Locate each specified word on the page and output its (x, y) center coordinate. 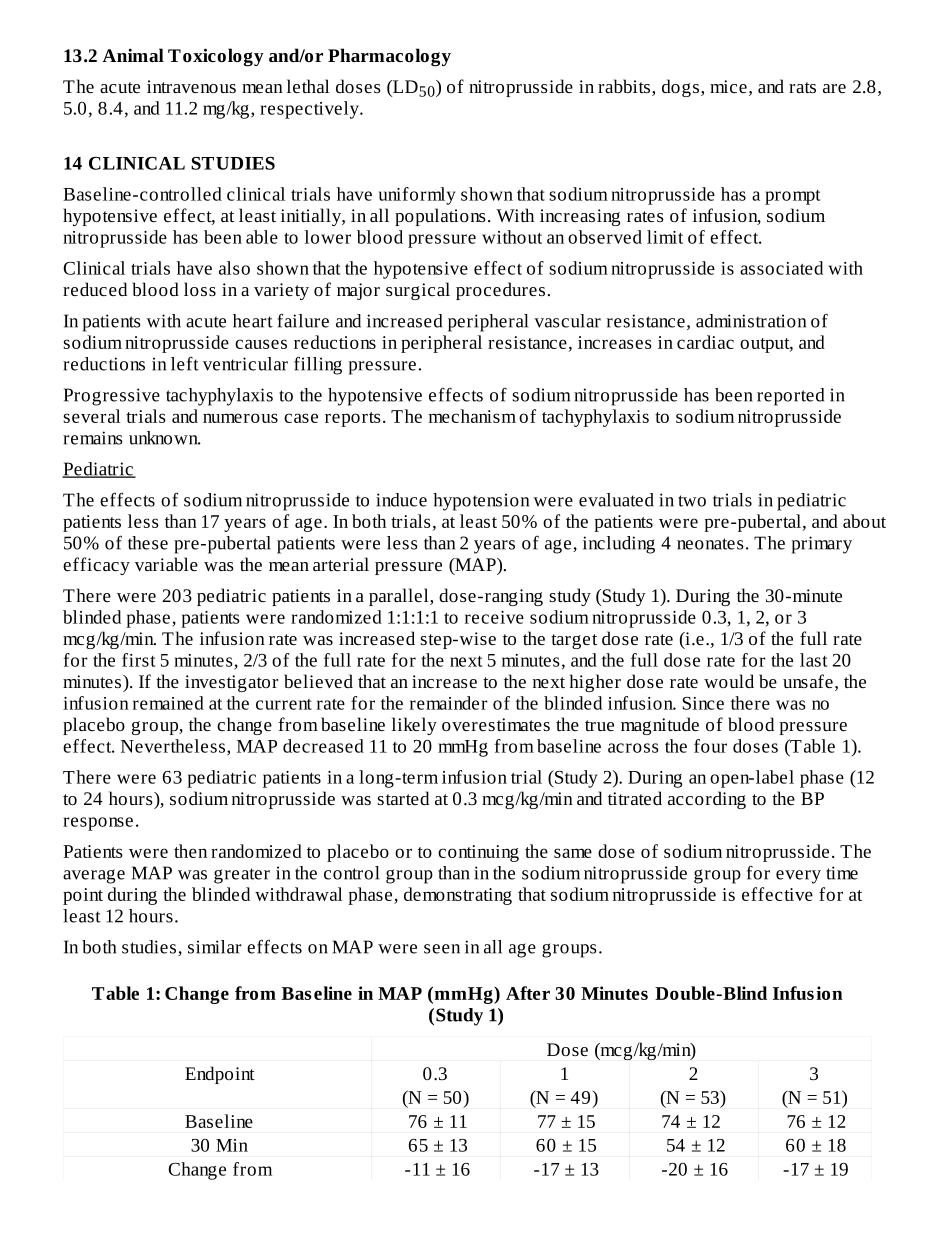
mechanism (472, 416)
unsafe (808, 681)
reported (790, 397)
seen (442, 949)
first (138, 660)
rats (802, 87)
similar (215, 947)
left (185, 364)
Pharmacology (389, 57)
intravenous (191, 86)
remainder (449, 703)
